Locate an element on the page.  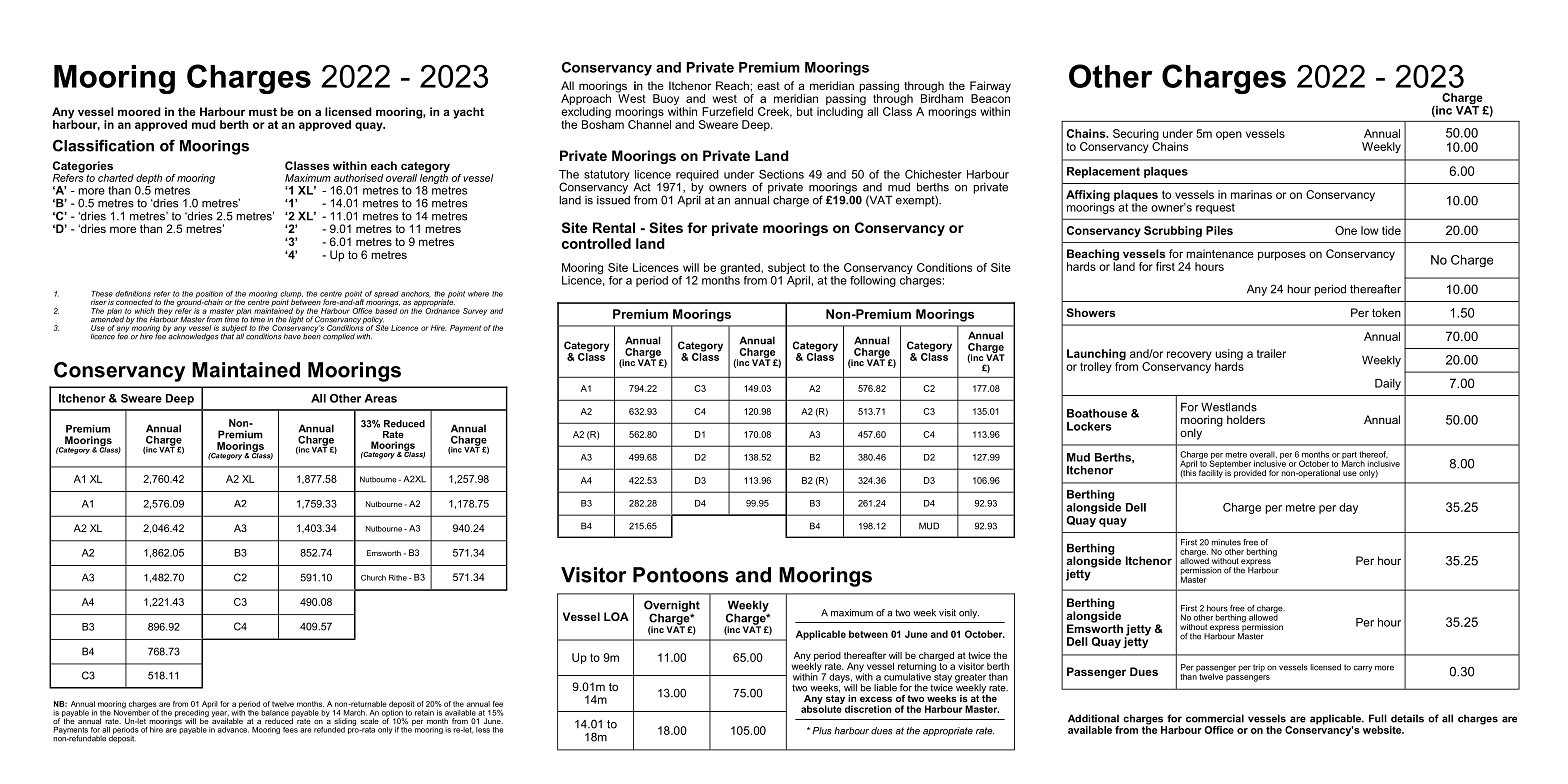
but is located at coordinates (805, 111).
